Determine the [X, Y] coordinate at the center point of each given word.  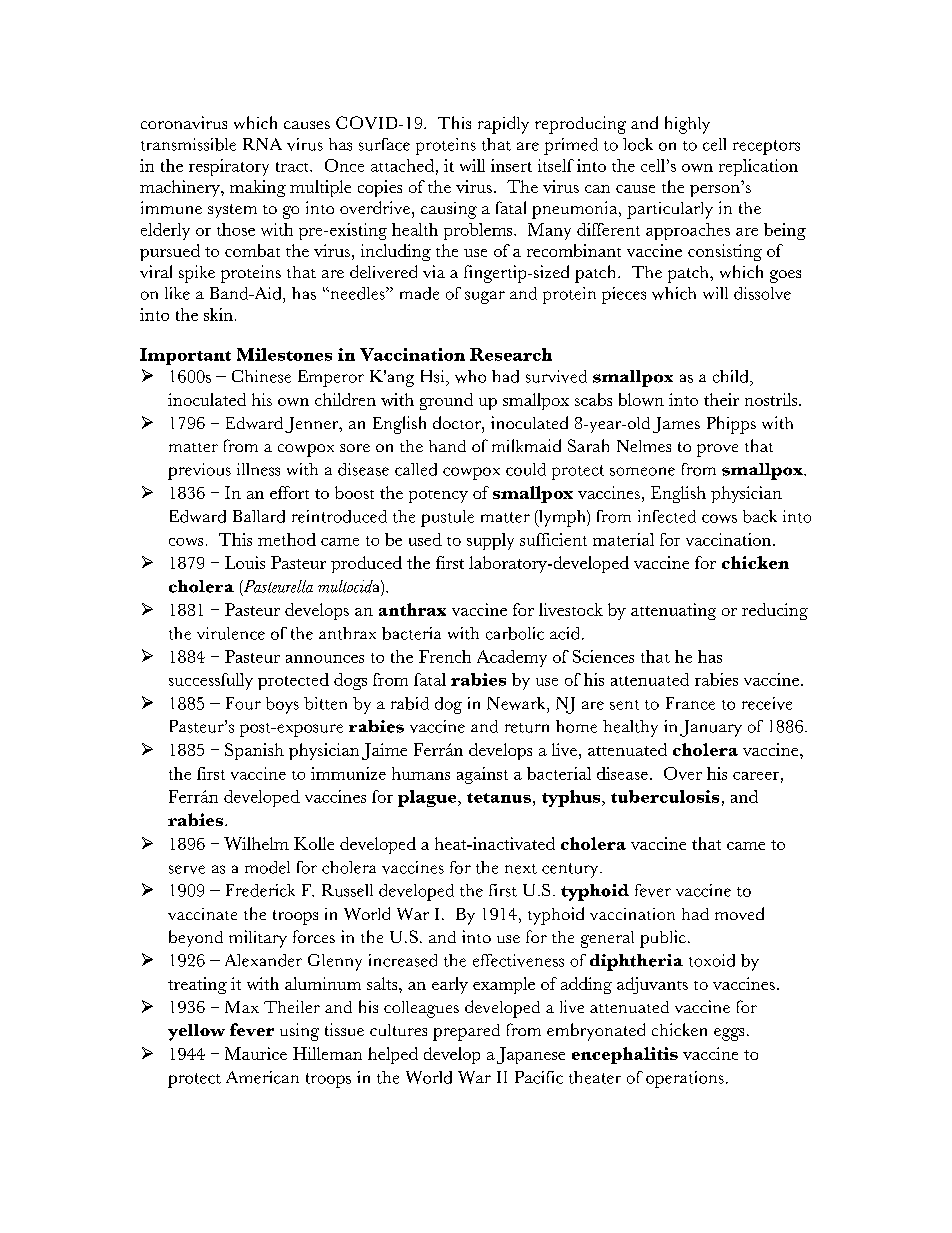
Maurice [256, 1053]
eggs [729, 1034]
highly [687, 125]
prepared [466, 1032]
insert [511, 165]
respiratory [229, 167]
